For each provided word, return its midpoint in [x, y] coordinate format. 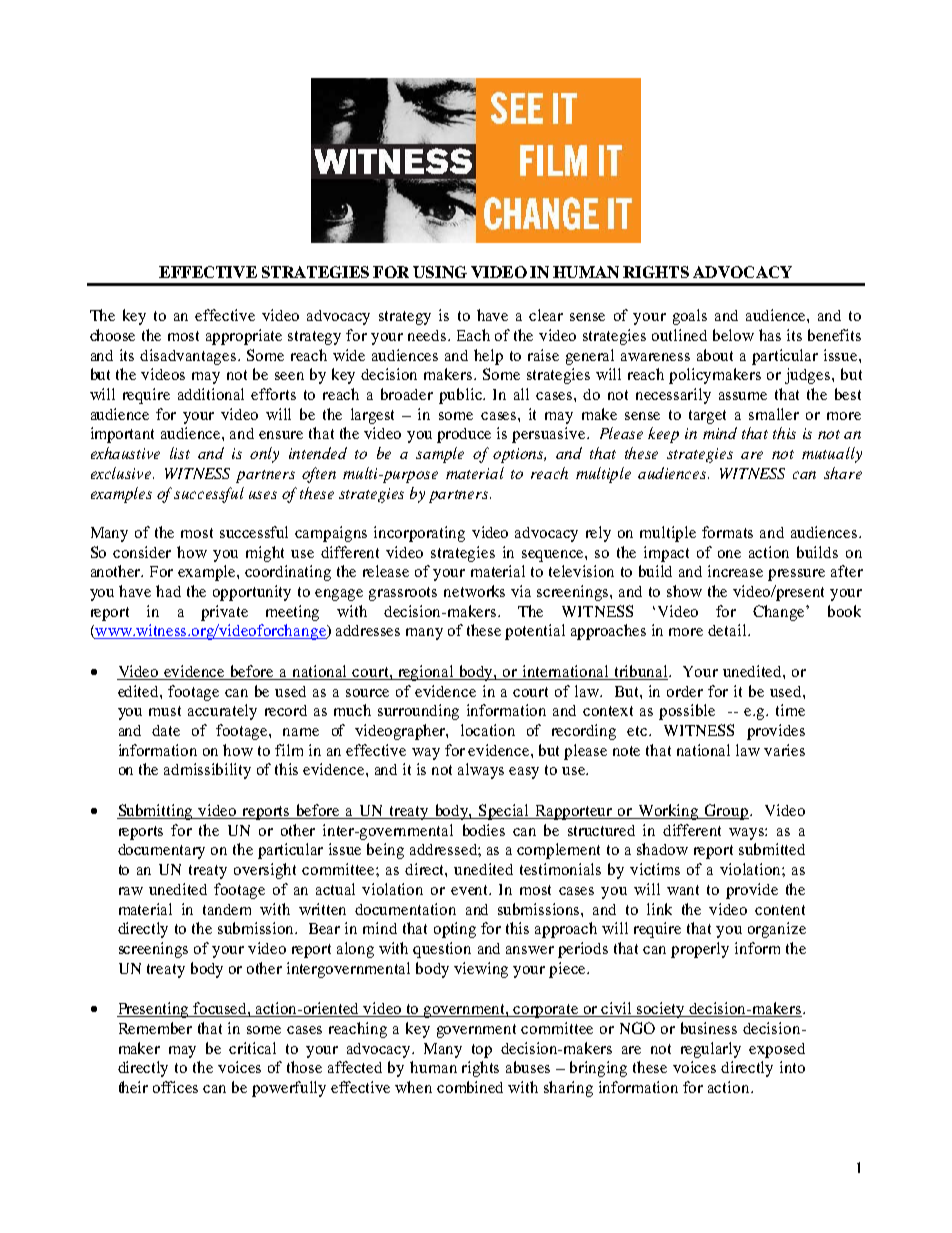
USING [440, 272]
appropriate [244, 337]
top [482, 1051]
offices [175, 1087]
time [790, 710]
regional [426, 673]
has [770, 335]
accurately [222, 712]
